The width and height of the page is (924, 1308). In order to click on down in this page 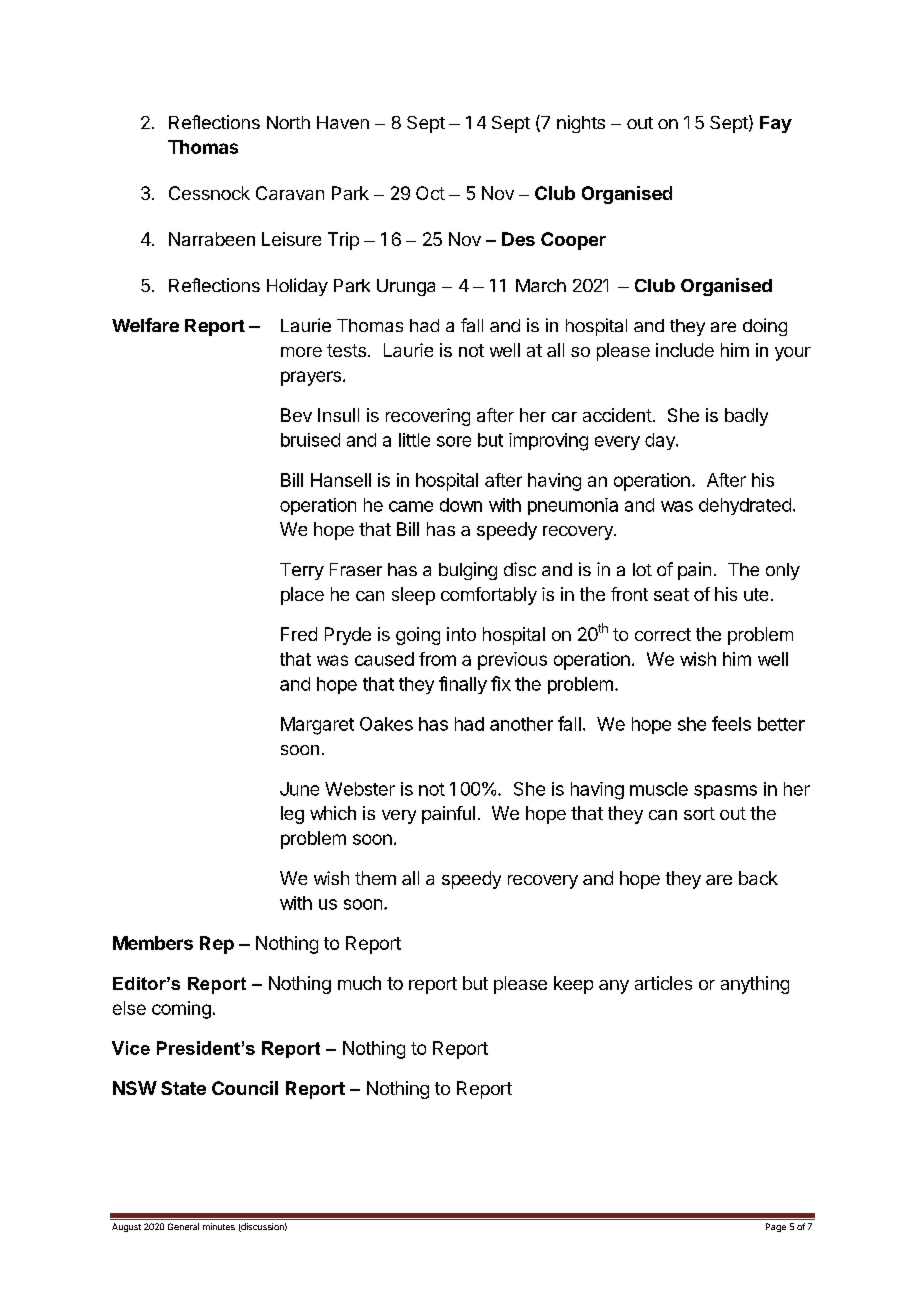, I will do `click(461, 505)`.
